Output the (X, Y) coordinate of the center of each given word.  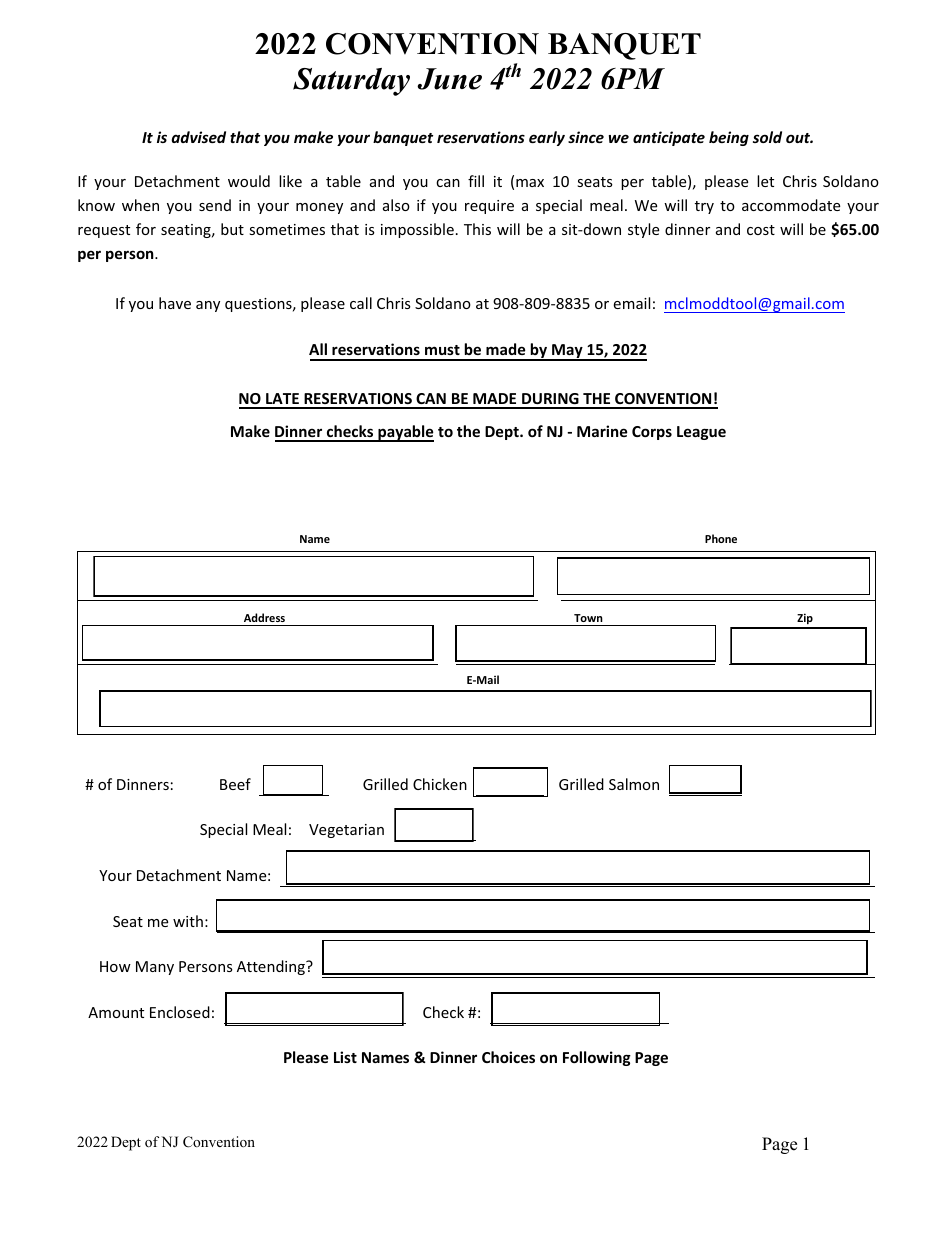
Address (264, 617)
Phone (721, 538)
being (729, 138)
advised (198, 137)
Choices (508, 1057)
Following (597, 1058)
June (449, 79)
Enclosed (180, 1012)
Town (588, 618)
